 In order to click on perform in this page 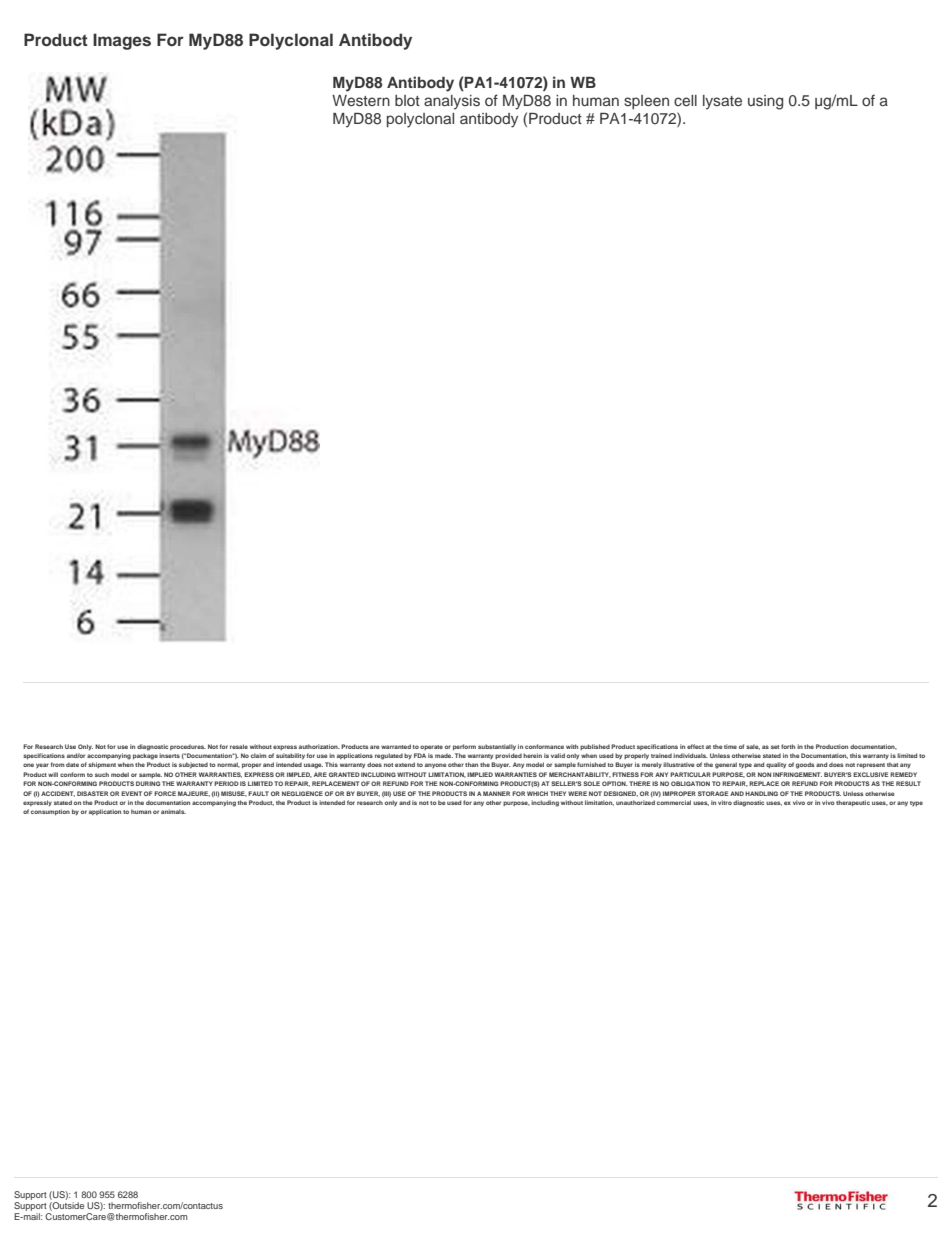, I will do `click(464, 747)`.
